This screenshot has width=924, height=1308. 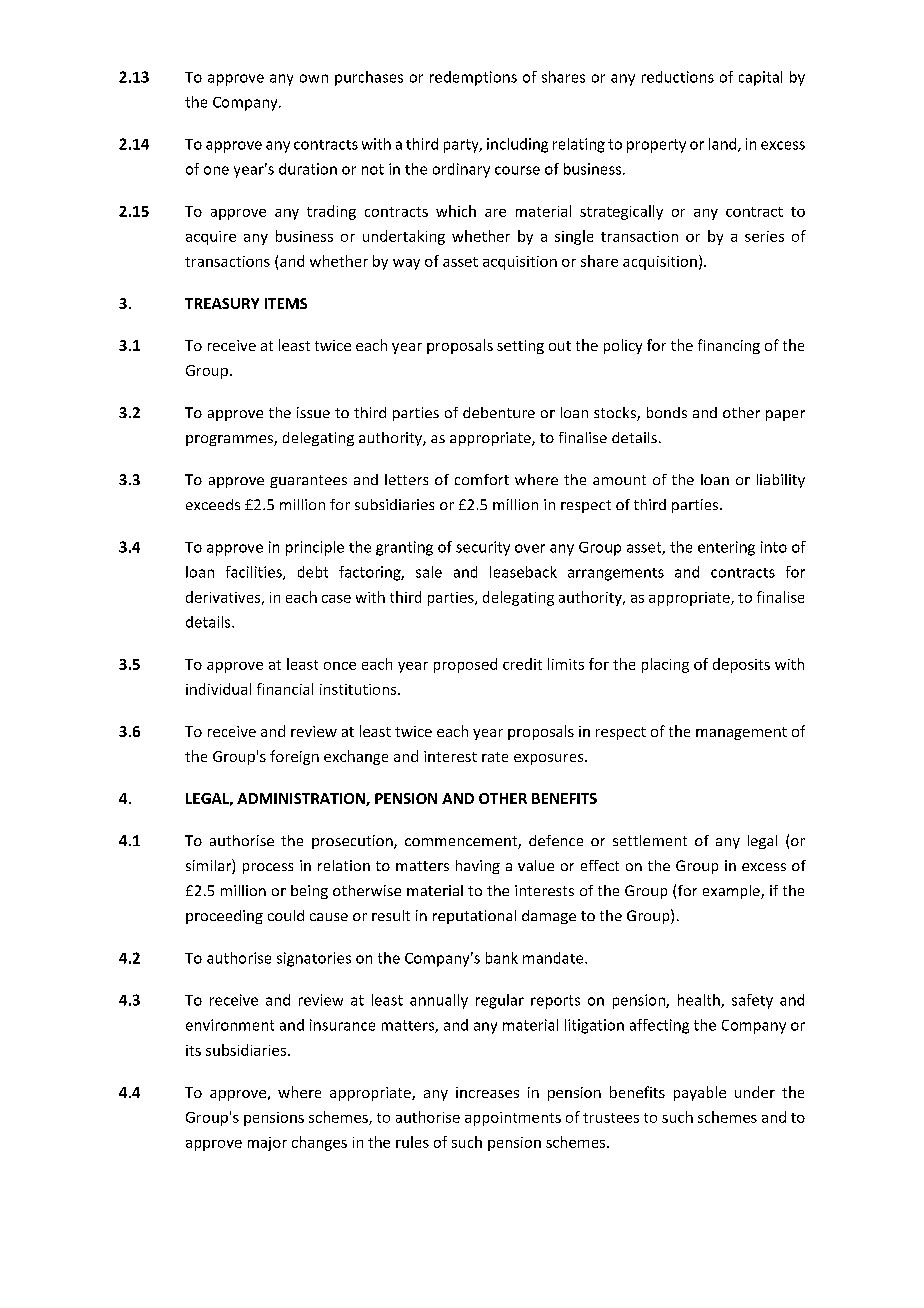 What do you see at coordinates (513, 1119) in the screenshot?
I see `appointments` at bounding box center [513, 1119].
